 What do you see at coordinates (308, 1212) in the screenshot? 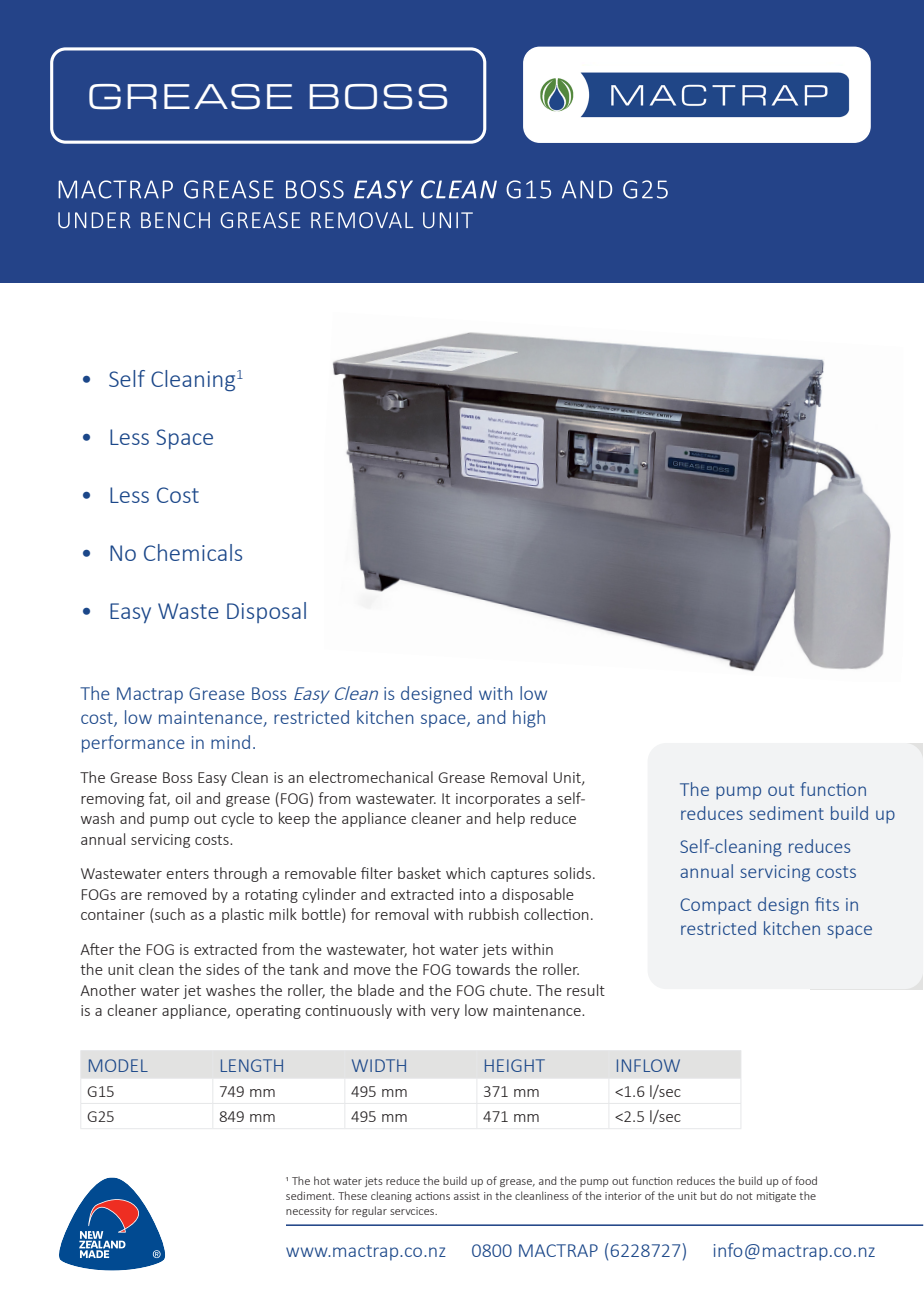
I see `necessity` at bounding box center [308, 1212].
